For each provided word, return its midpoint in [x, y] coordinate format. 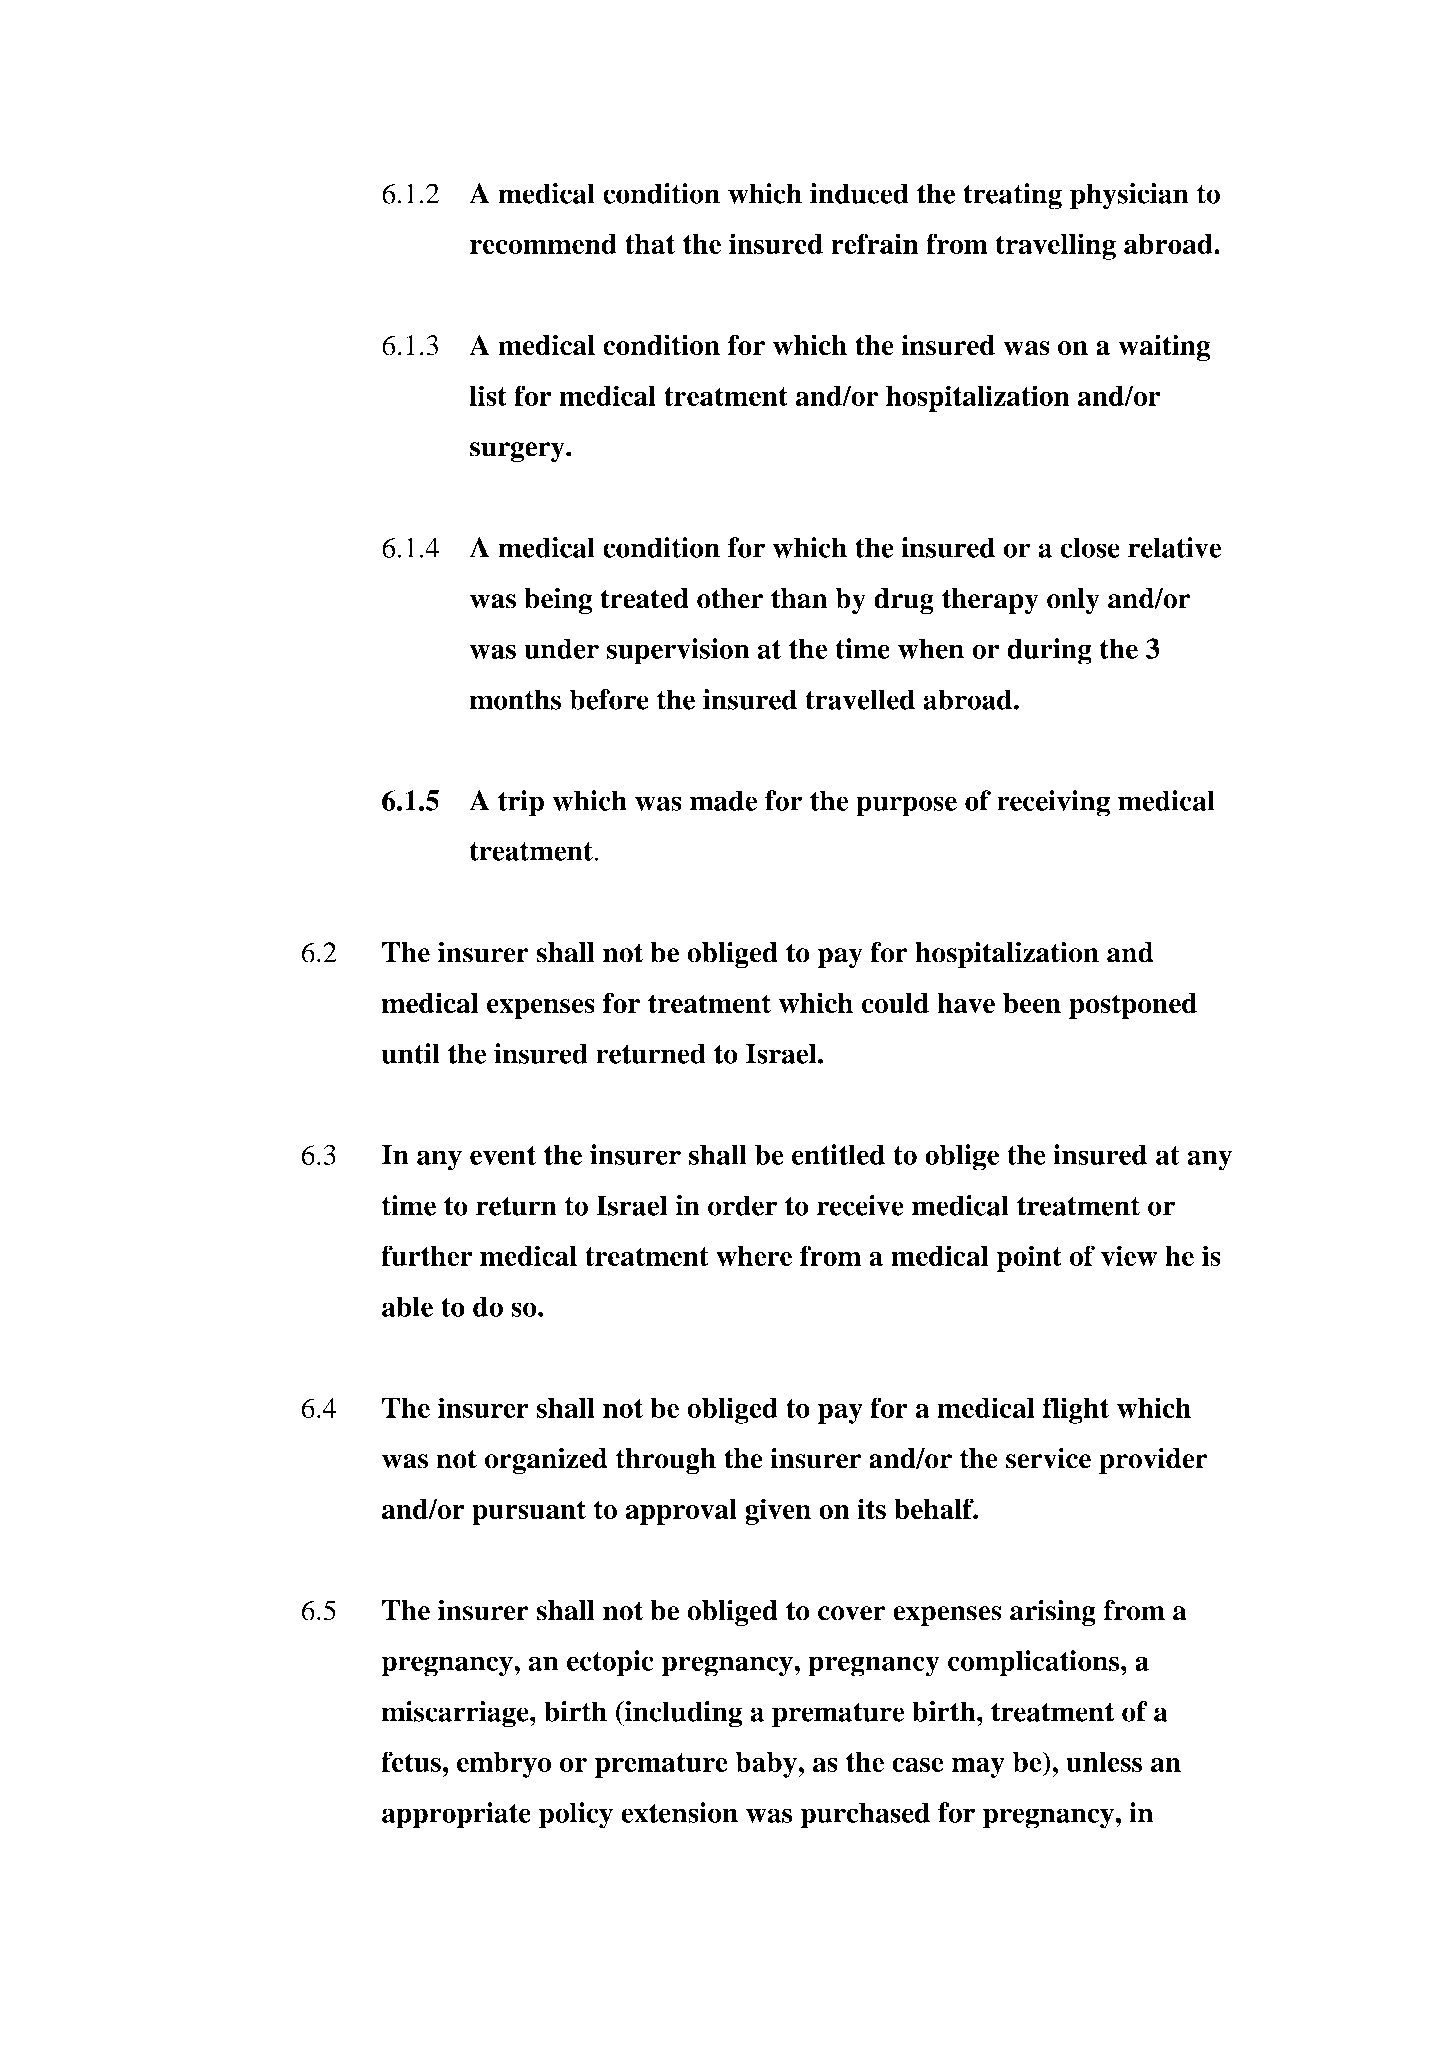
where [754, 1256]
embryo [504, 1765]
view [1129, 1255]
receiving [1053, 803]
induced [859, 193]
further [427, 1255]
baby [767, 1765]
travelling [1056, 246]
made [723, 800]
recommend [543, 244]
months [515, 699]
